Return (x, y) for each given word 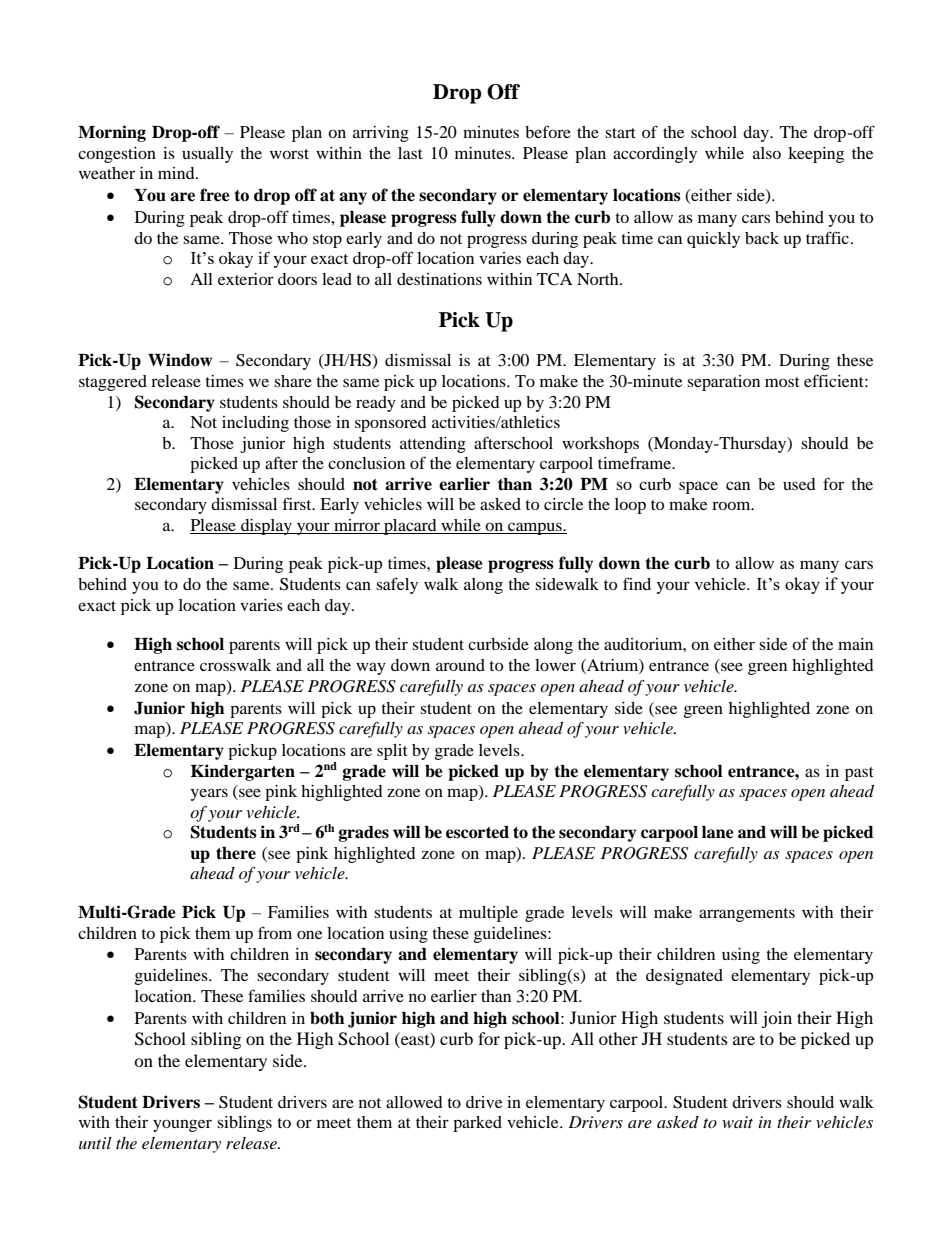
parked (477, 1124)
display (266, 527)
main (855, 644)
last (410, 153)
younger (182, 1125)
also (767, 153)
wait (737, 1122)
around (460, 665)
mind (177, 173)
